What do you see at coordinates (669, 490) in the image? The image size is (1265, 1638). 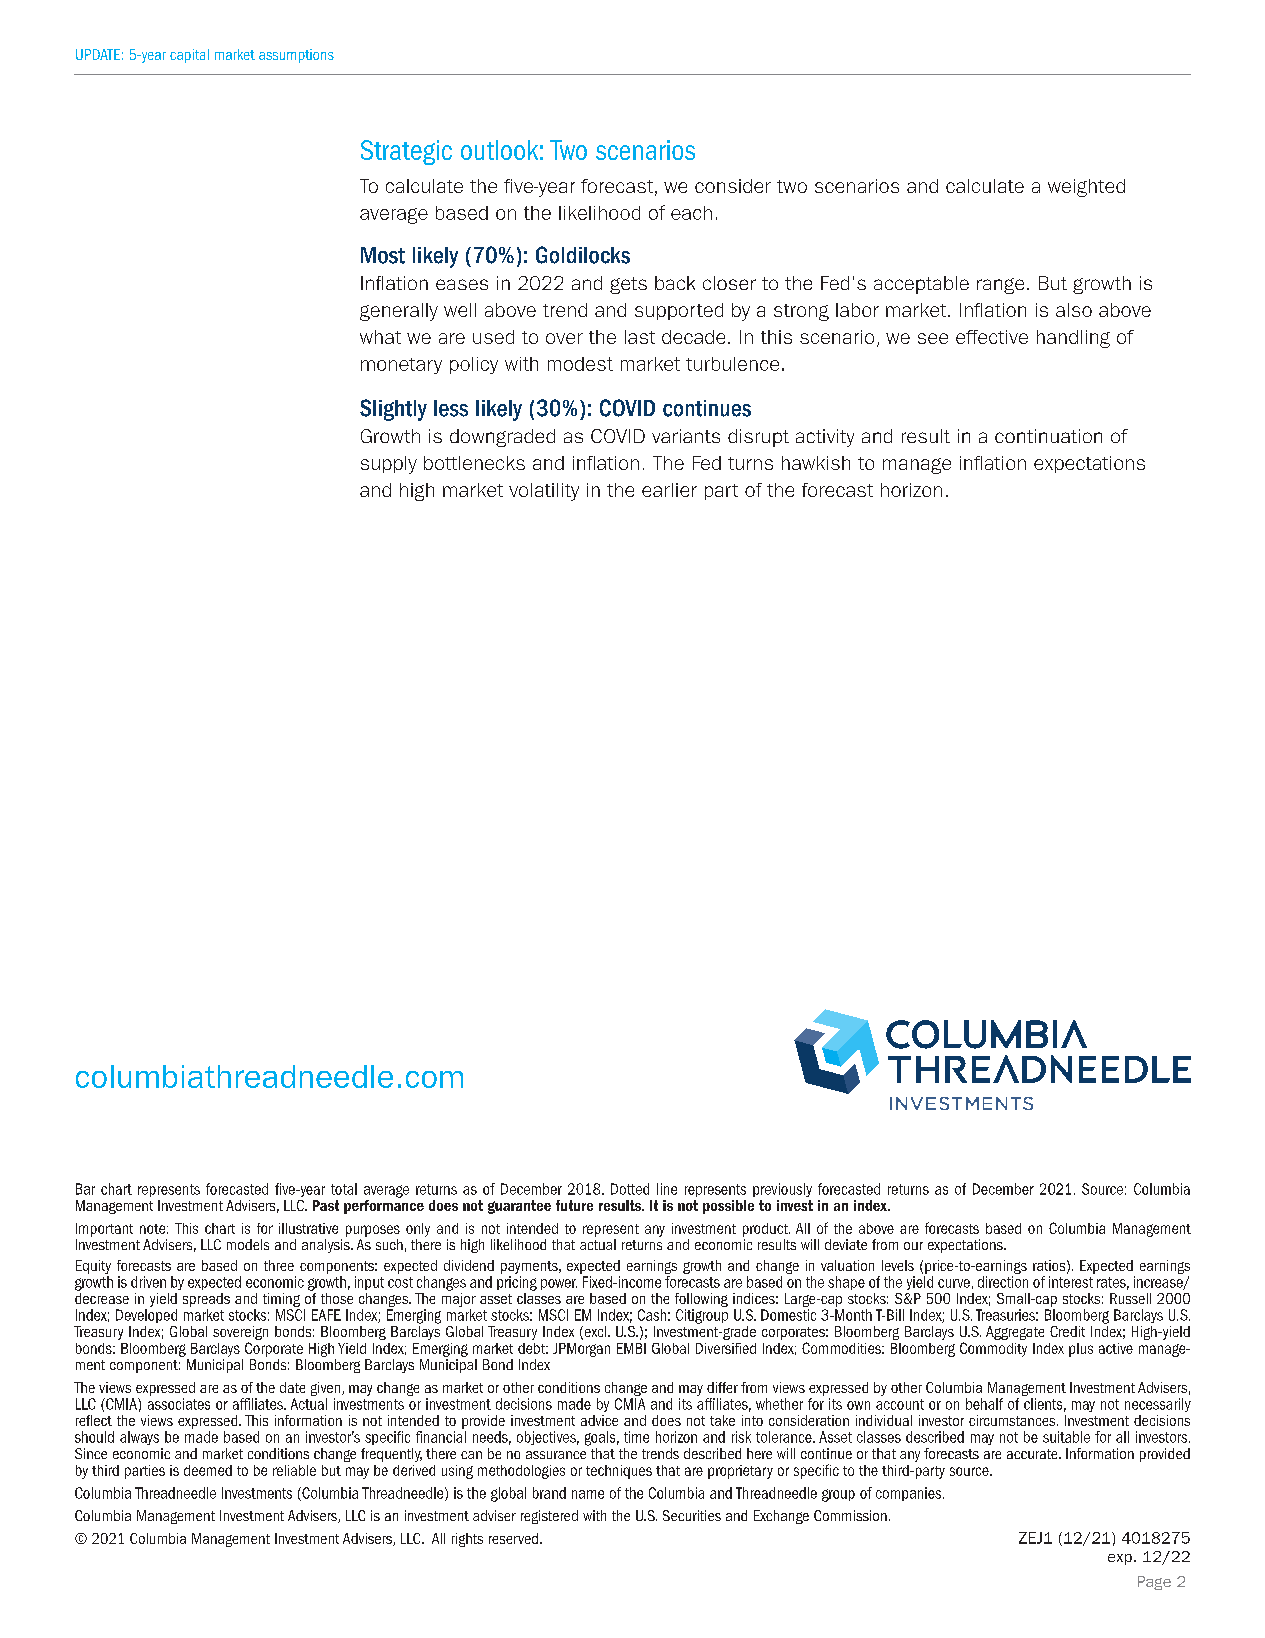 I see `earlier` at bounding box center [669, 490].
